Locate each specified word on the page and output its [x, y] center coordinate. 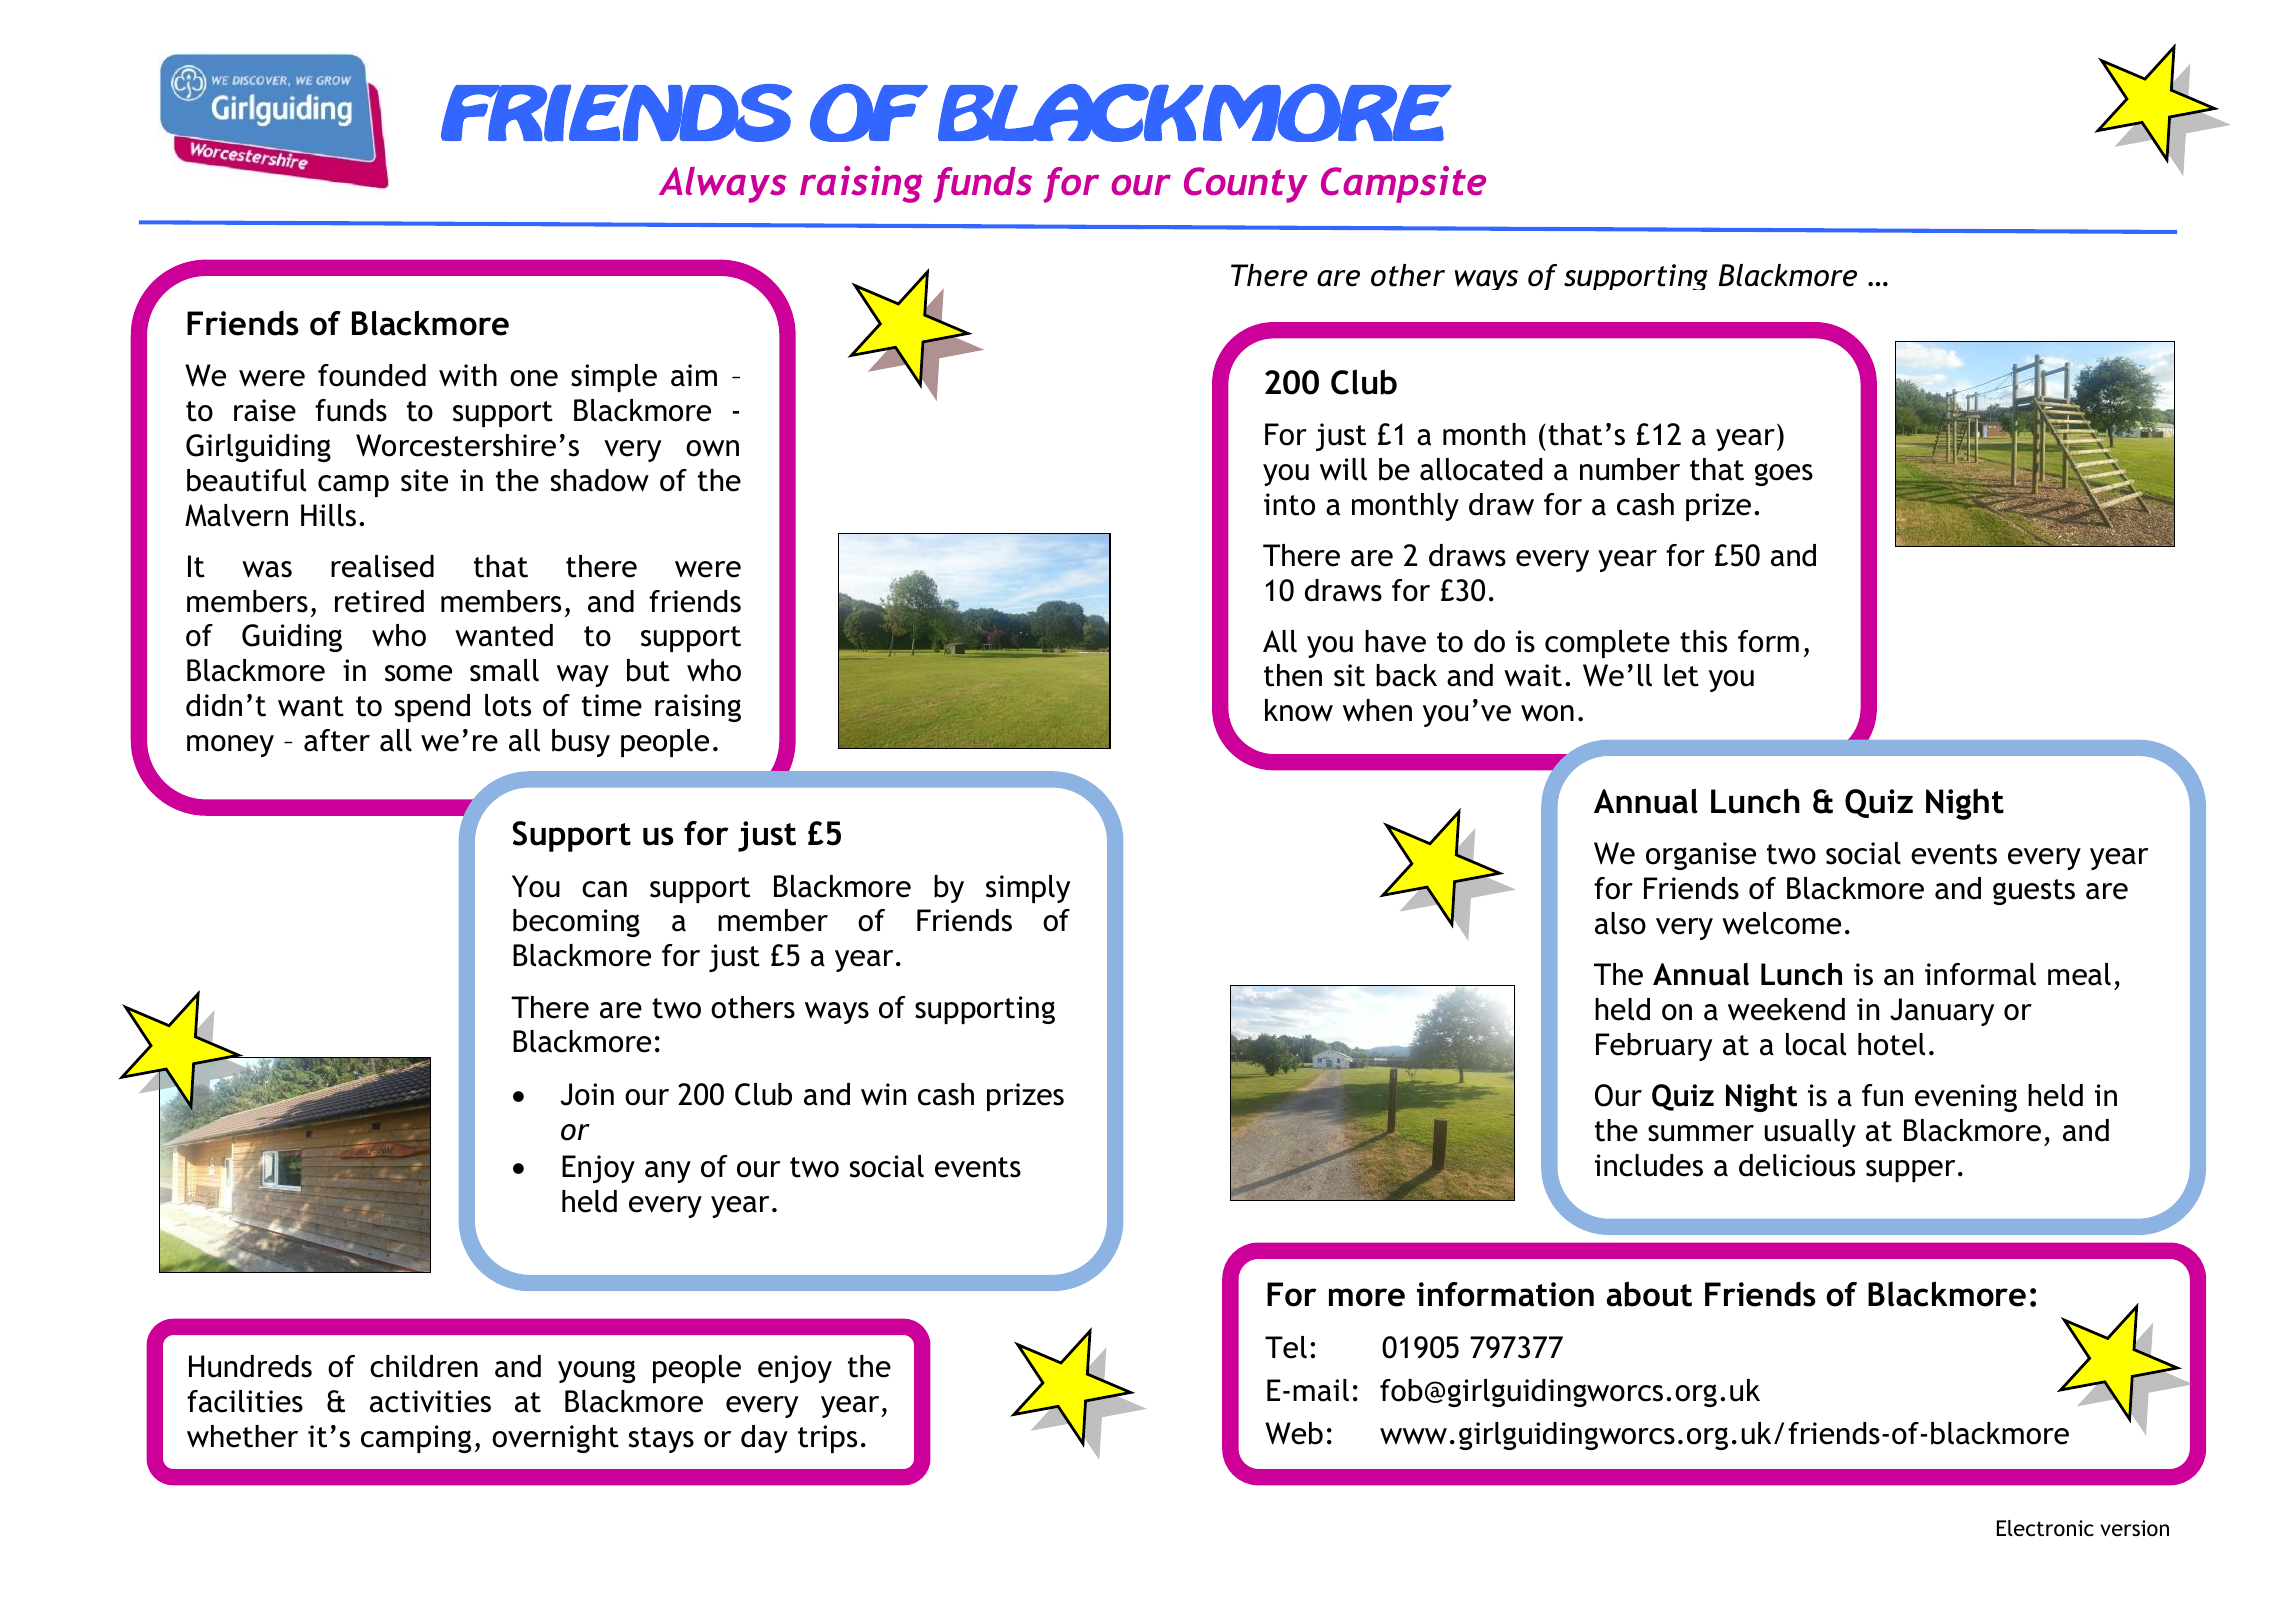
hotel [1891, 1044]
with [468, 375]
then [1293, 675]
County [1246, 185]
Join [587, 1094]
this [1703, 641]
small [504, 670]
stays [661, 1440]
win [883, 1094]
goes [1784, 474]
